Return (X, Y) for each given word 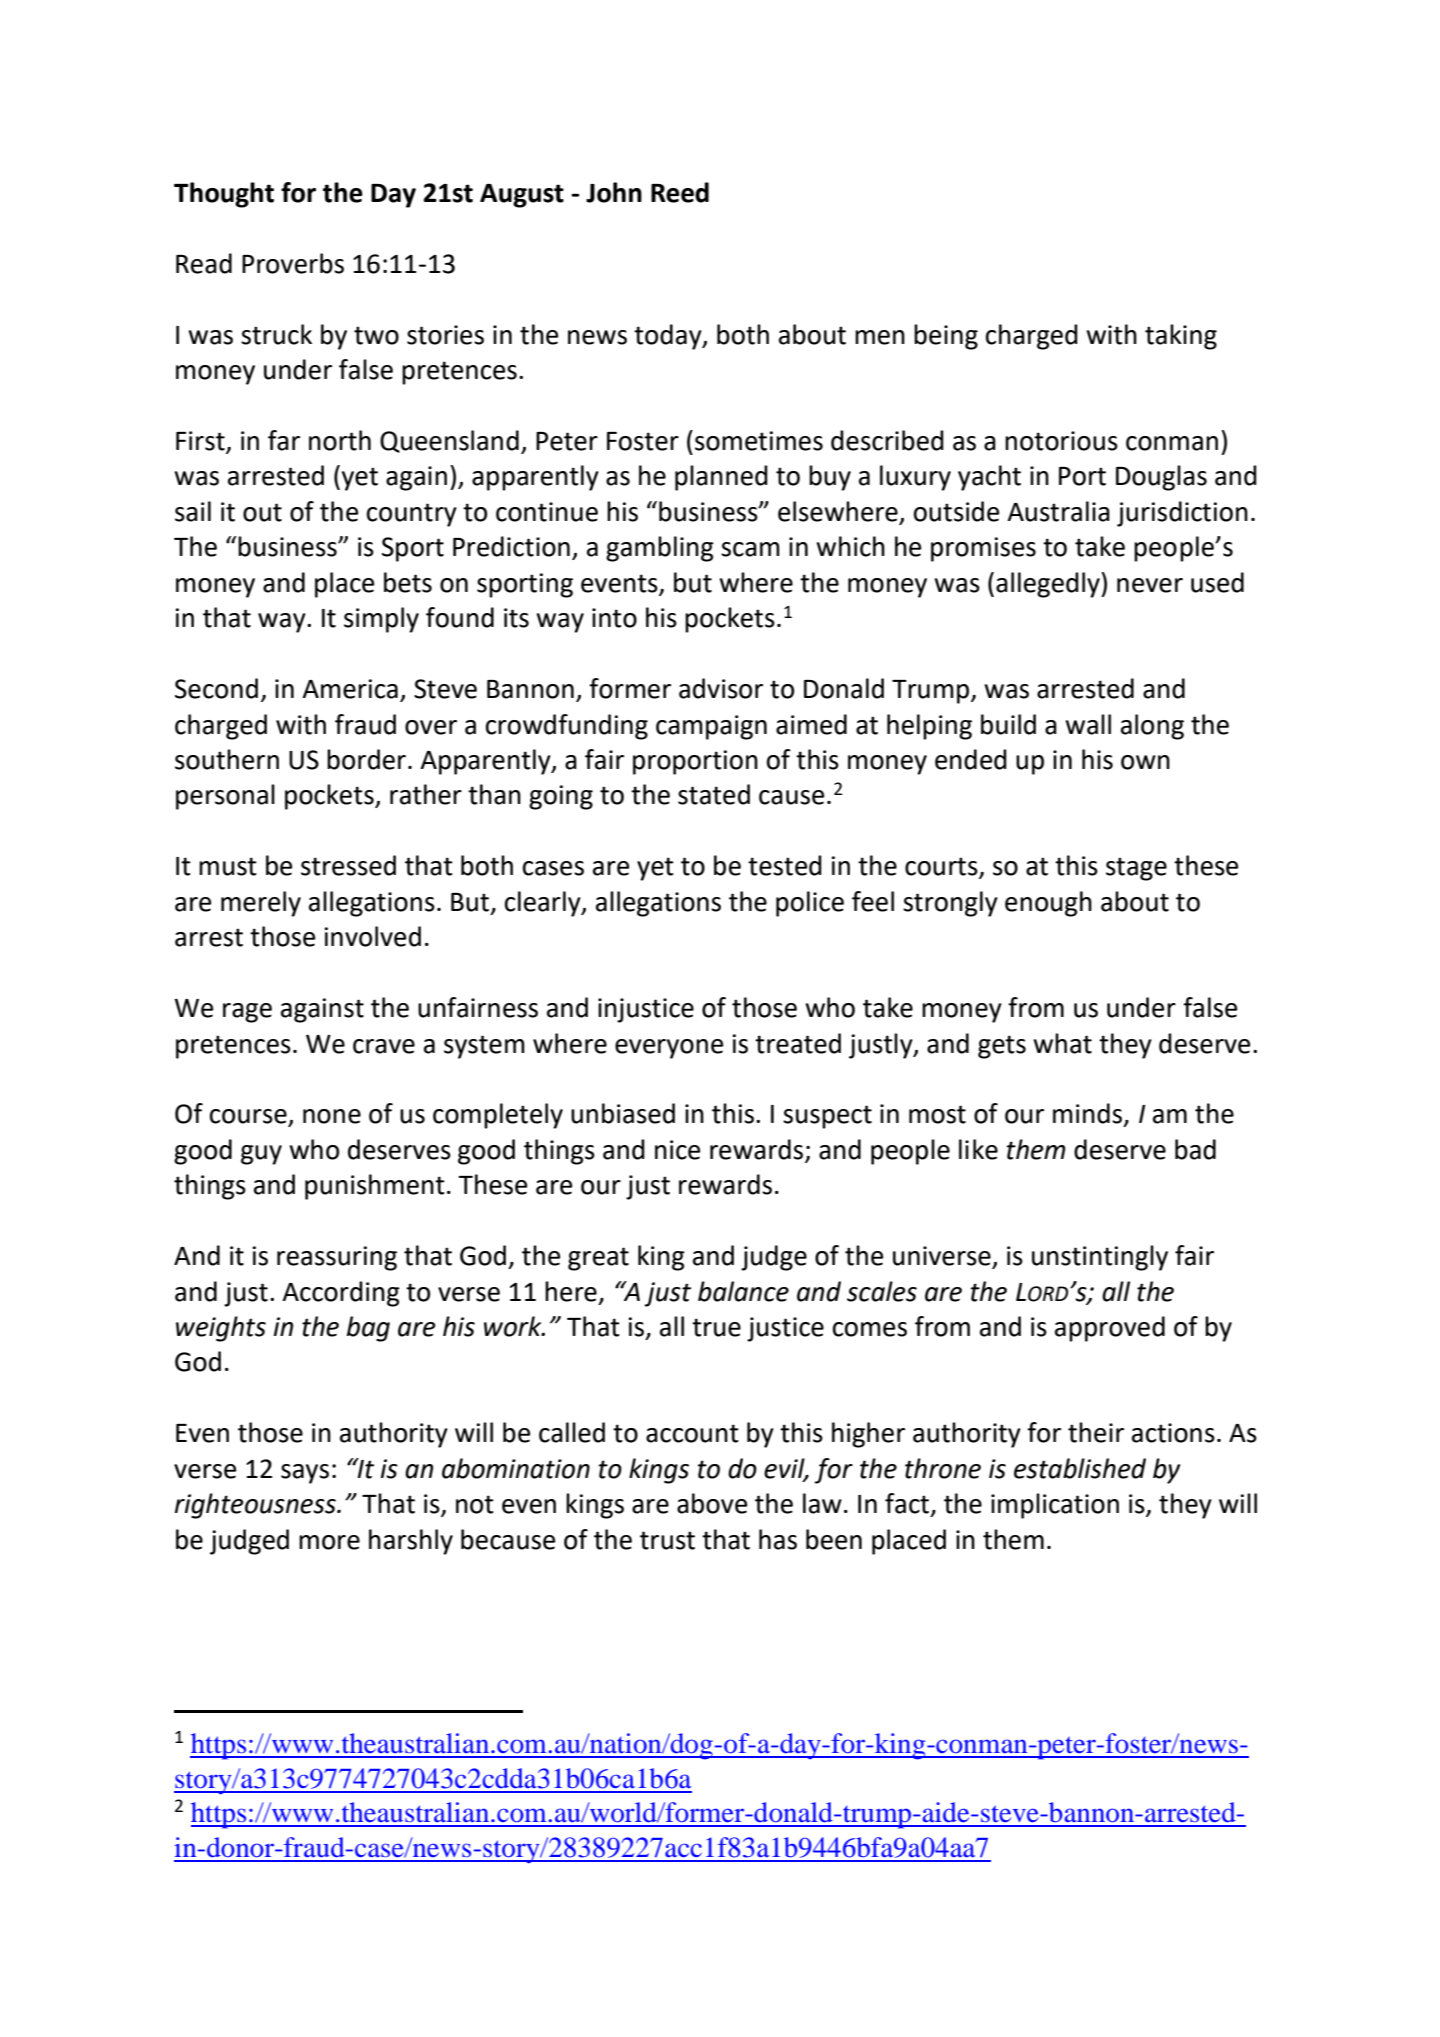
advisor (721, 688)
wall (1088, 724)
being (946, 337)
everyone (669, 1049)
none (332, 1116)
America (350, 689)
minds (1087, 1113)
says (305, 1474)
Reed (680, 192)
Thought (224, 195)
